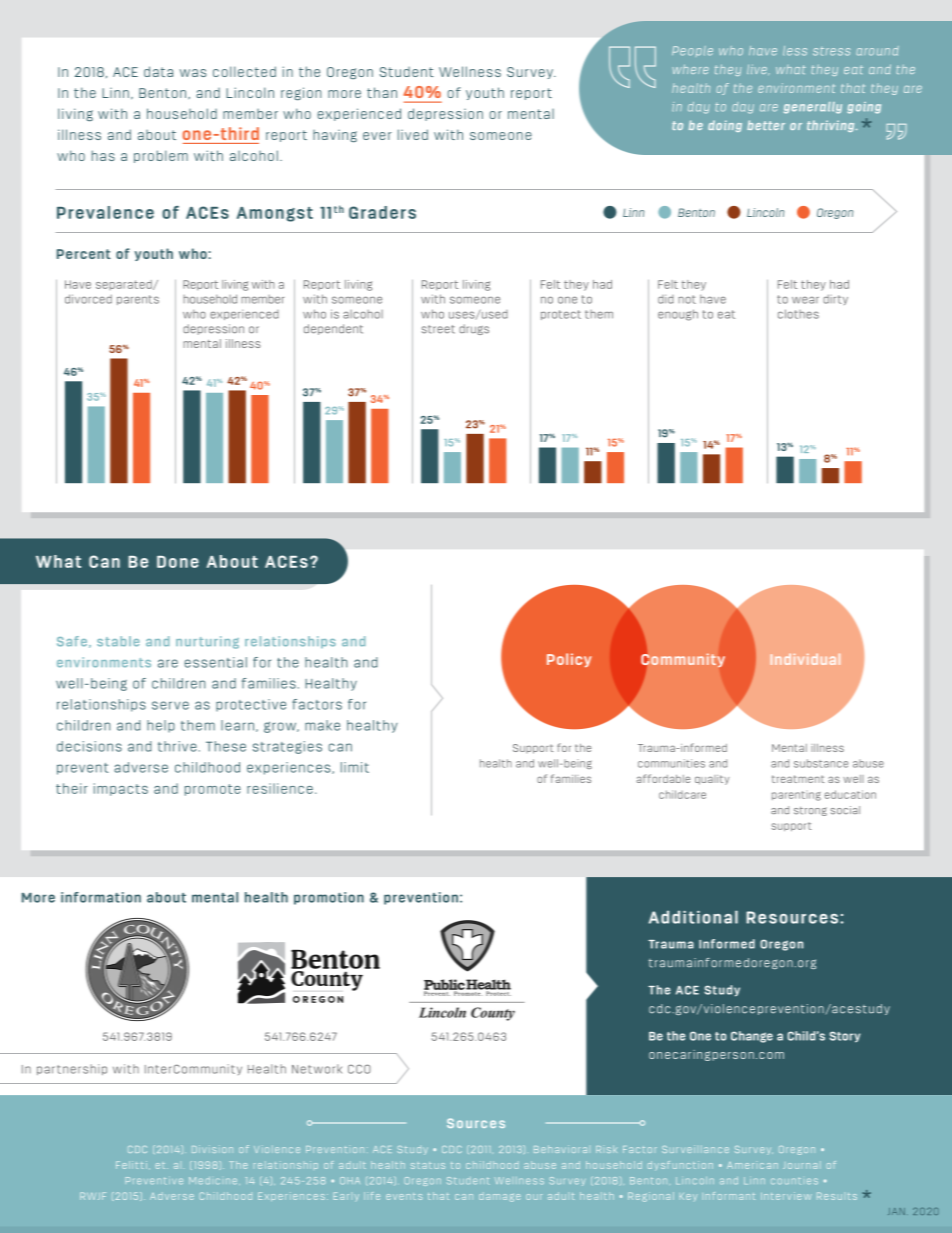  I want to click on Medicine, so click(214, 1181).
